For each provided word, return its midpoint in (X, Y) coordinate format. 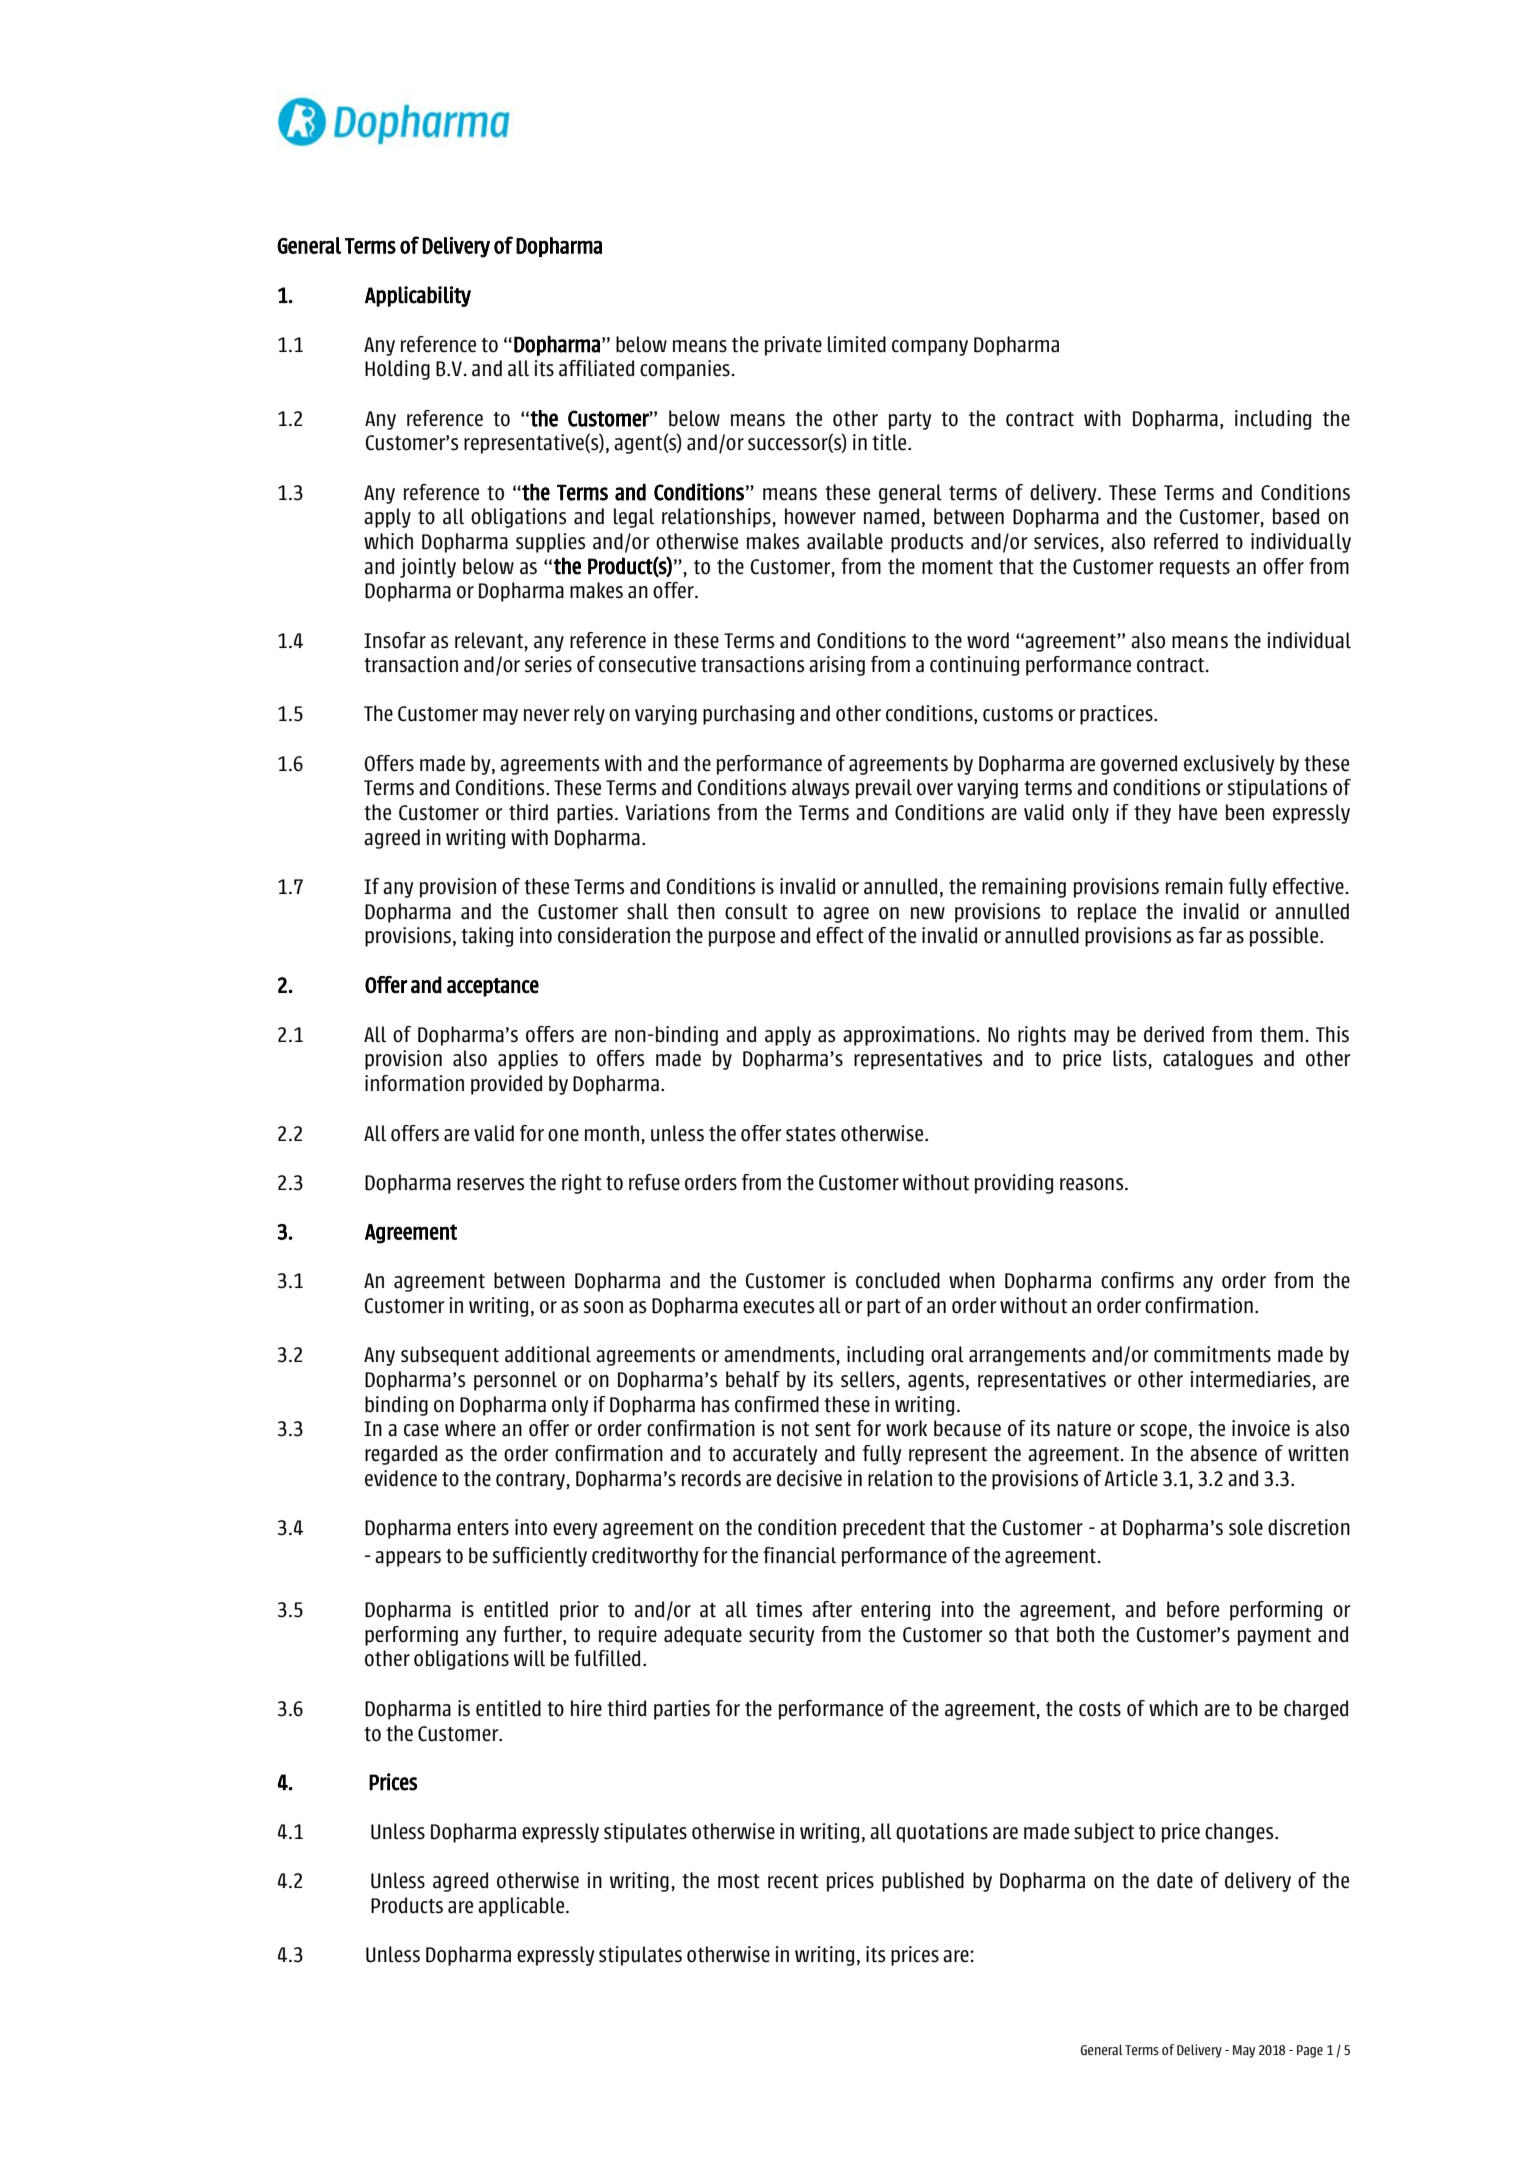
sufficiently (540, 1557)
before (1193, 1609)
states (811, 1134)
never (546, 715)
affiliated (596, 368)
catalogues (1208, 1060)
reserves (490, 1184)
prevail (884, 789)
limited (857, 344)
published (923, 1882)
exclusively (1229, 765)
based (1296, 516)
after (832, 1609)
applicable (522, 1907)
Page (1310, 2051)
